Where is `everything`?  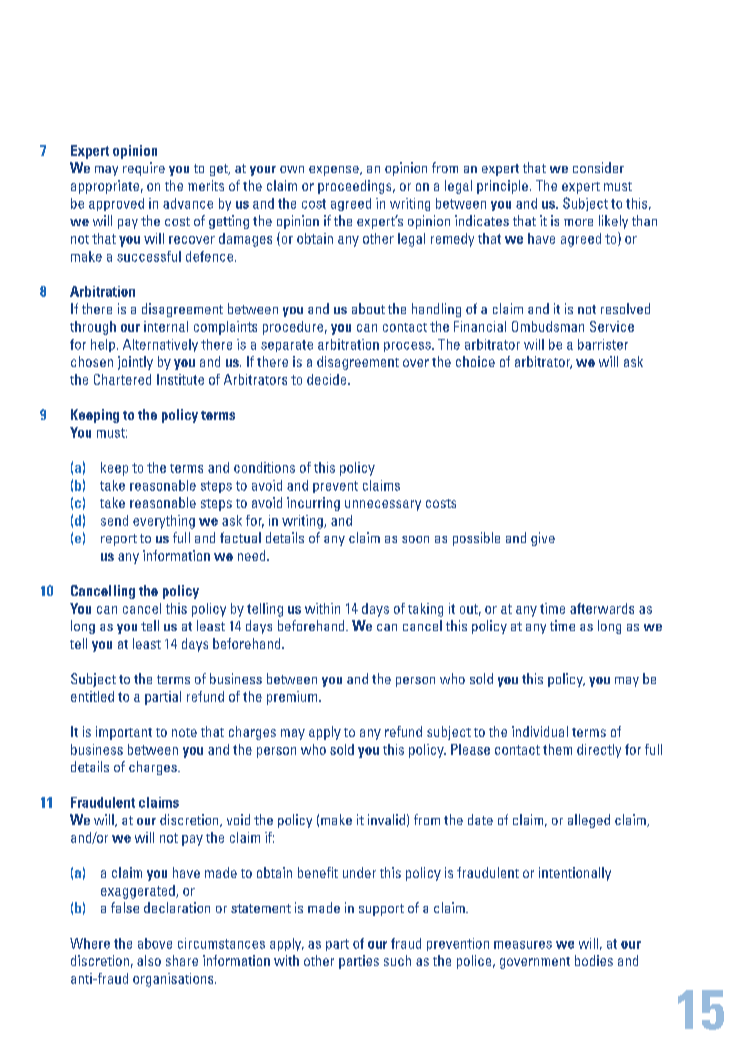
everything is located at coordinates (164, 522).
